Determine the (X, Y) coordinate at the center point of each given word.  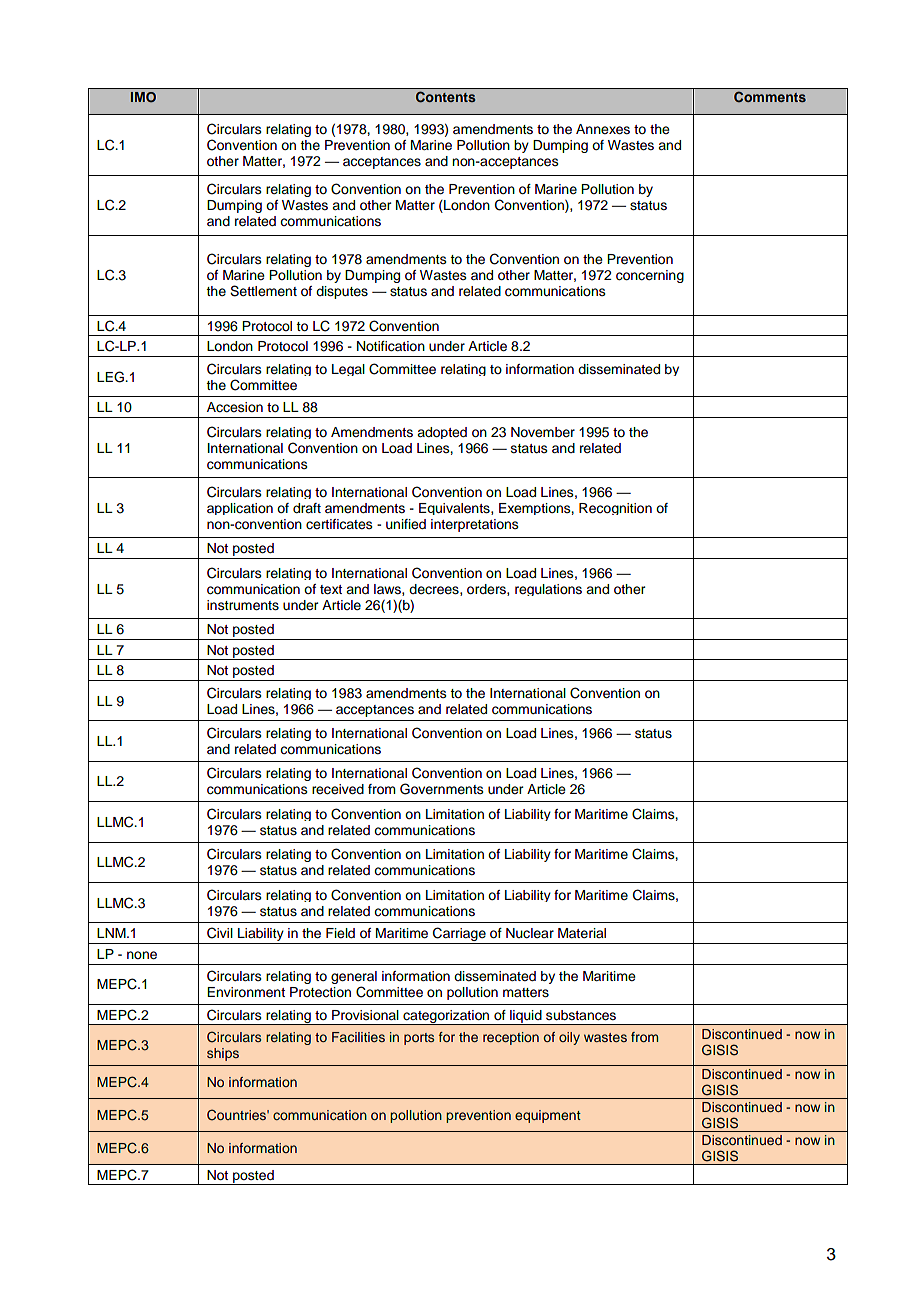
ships (223, 1054)
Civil (220, 933)
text (331, 590)
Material (582, 933)
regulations (548, 590)
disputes (342, 292)
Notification (391, 346)
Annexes (603, 129)
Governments (442, 789)
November (543, 432)
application (240, 509)
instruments (243, 605)
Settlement (263, 291)
